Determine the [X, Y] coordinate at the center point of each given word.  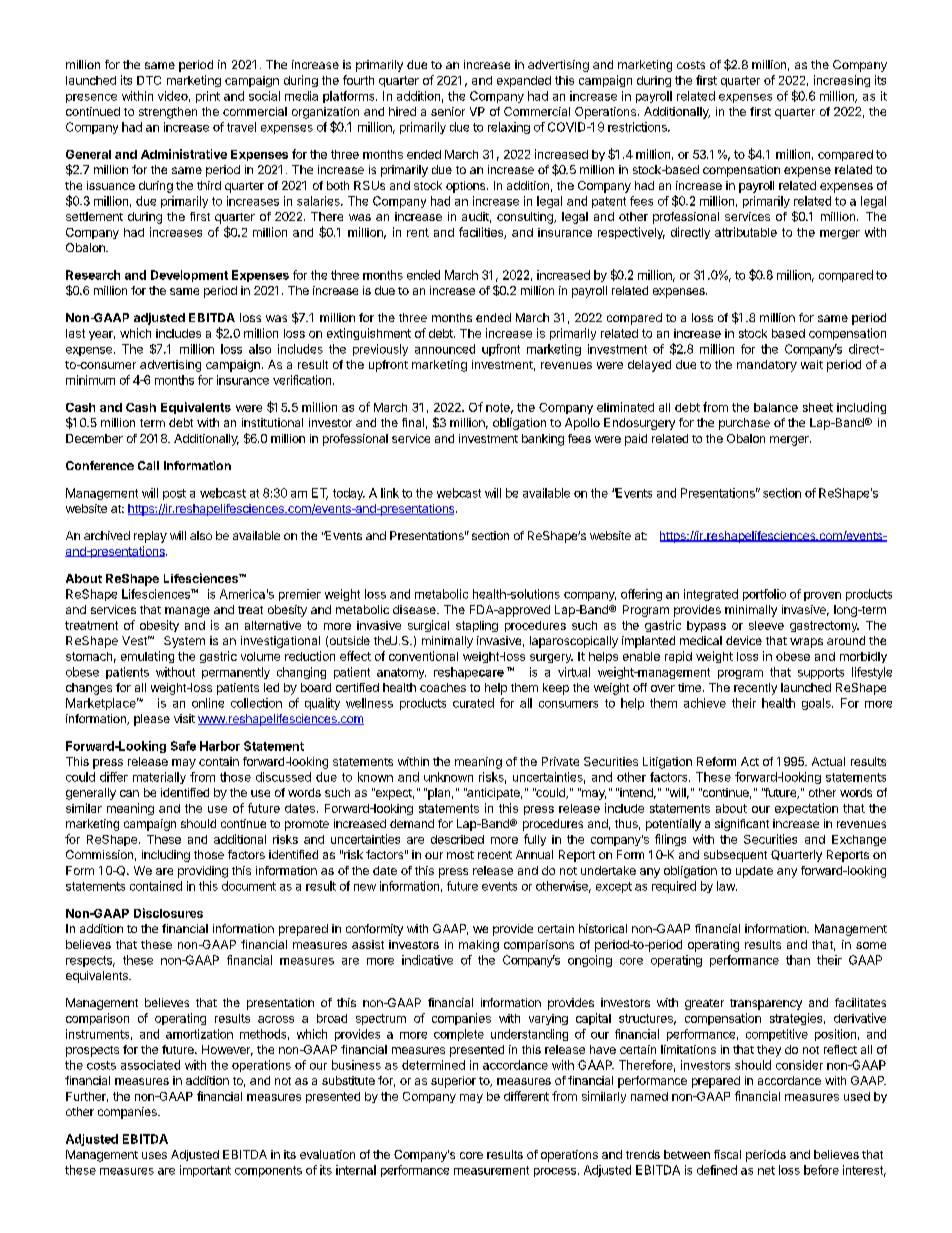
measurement [491, 1170]
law [727, 886]
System [184, 642]
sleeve [766, 625]
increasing [842, 81]
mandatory [767, 366]
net [766, 1170]
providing [203, 872]
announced [445, 349]
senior [448, 111]
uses [154, 1155]
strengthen [168, 113]
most [460, 855]
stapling [477, 626]
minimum [90, 380]
